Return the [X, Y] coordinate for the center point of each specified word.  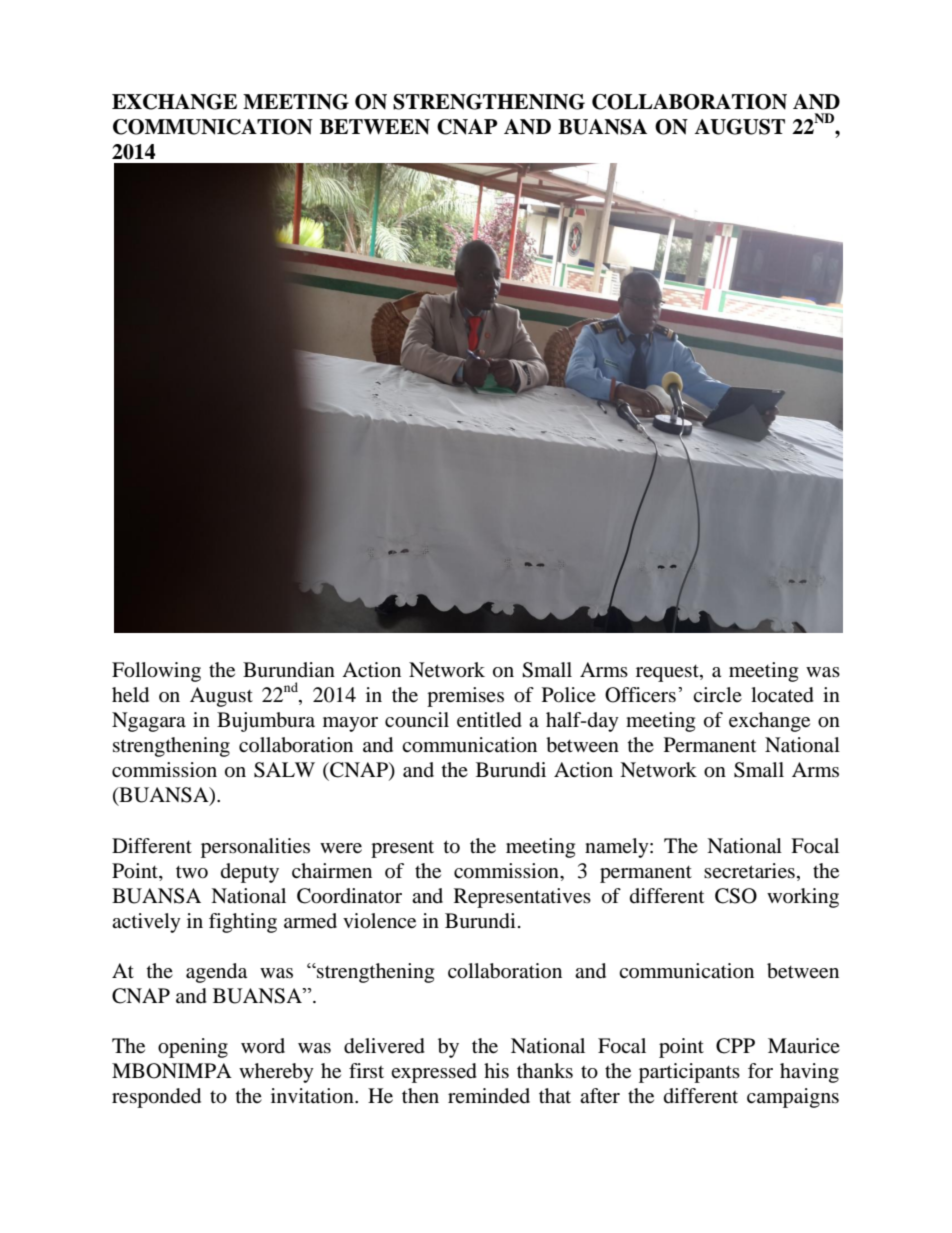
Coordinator [349, 896]
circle [717, 694]
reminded [489, 1096]
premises [465, 697]
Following [156, 672]
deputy [250, 873]
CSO [736, 896]
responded [156, 1098]
